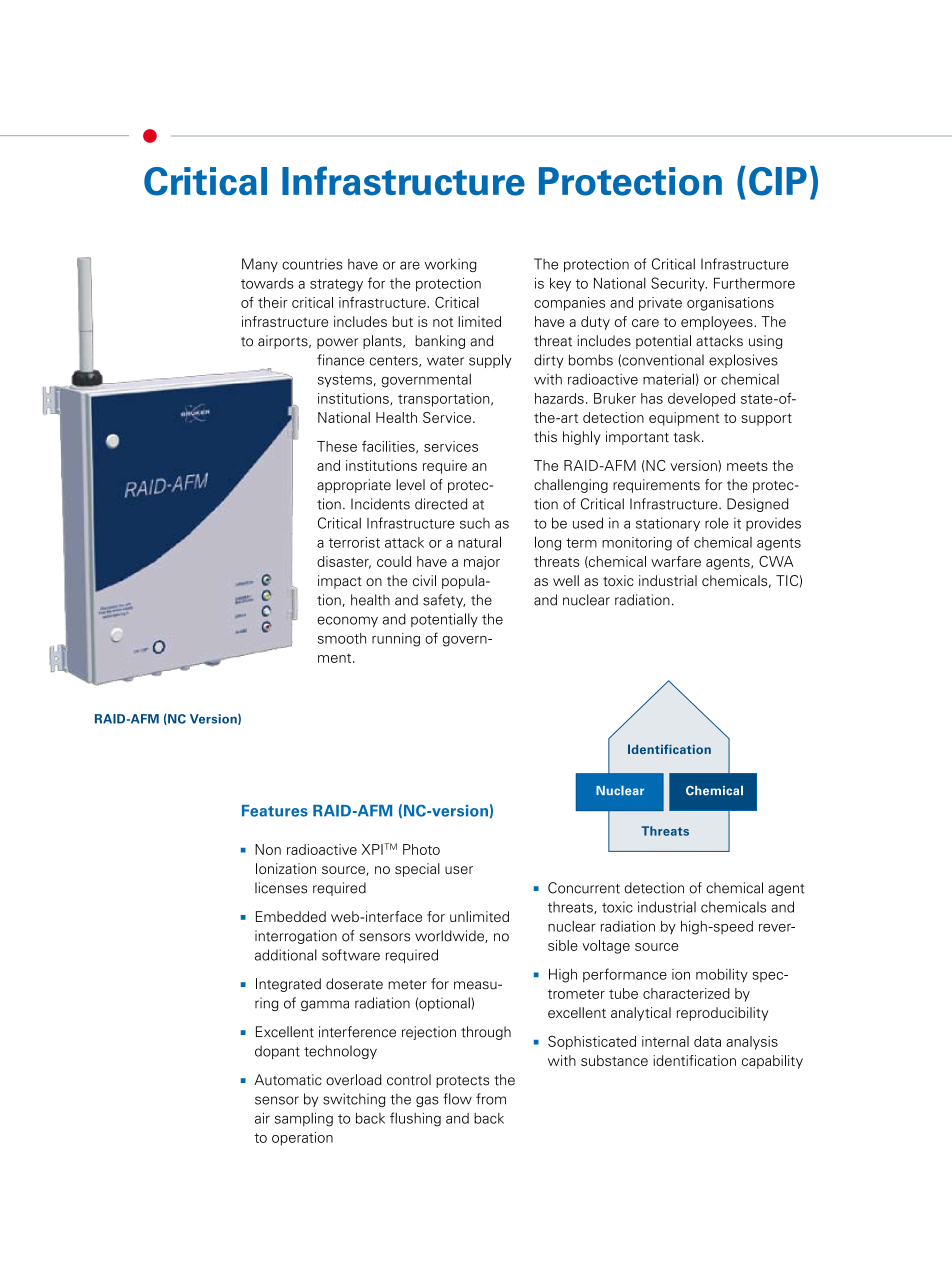  I want to click on role, so click(717, 523).
